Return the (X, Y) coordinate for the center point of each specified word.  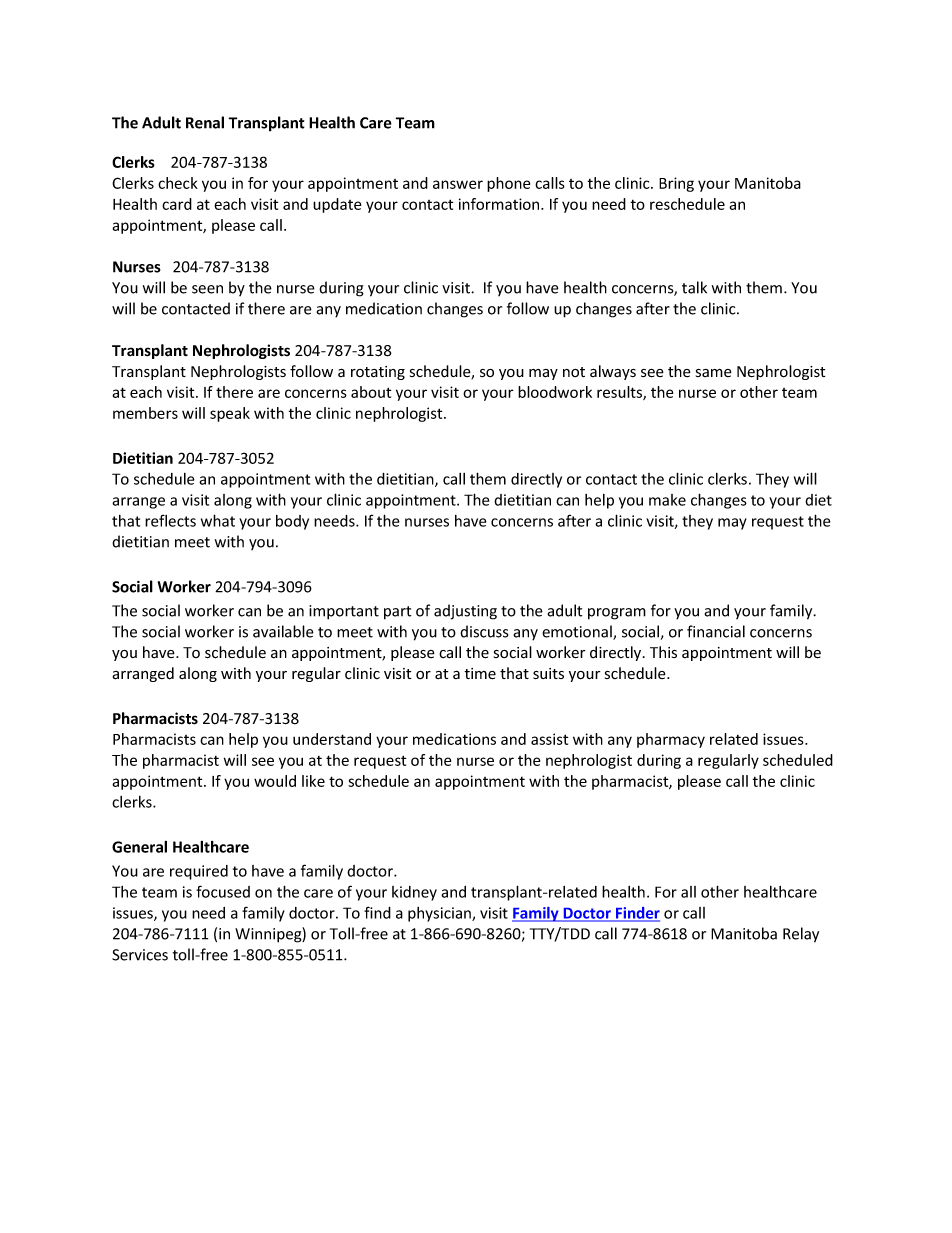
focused (223, 891)
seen (207, 289)
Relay (801, 935)
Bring (676, 184)
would (275, 781)
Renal (205, 122)
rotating (378, 373)
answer (458, 184)
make (667, 500)
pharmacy (671, 740)
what (218, 520)
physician (440, 914)
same (714, 373)
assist (549, 739)
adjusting (465, 612)
